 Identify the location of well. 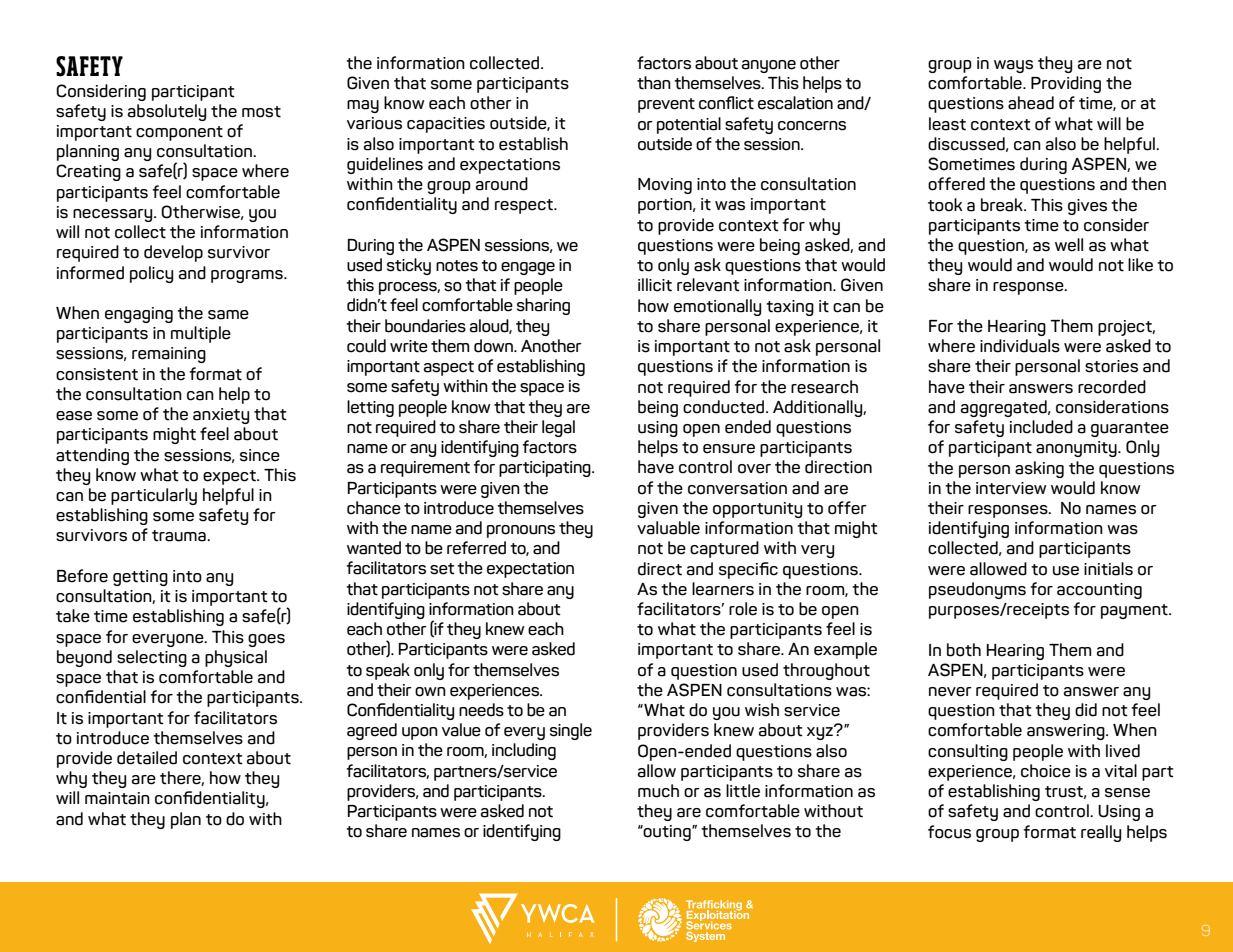
(1069, 245).
